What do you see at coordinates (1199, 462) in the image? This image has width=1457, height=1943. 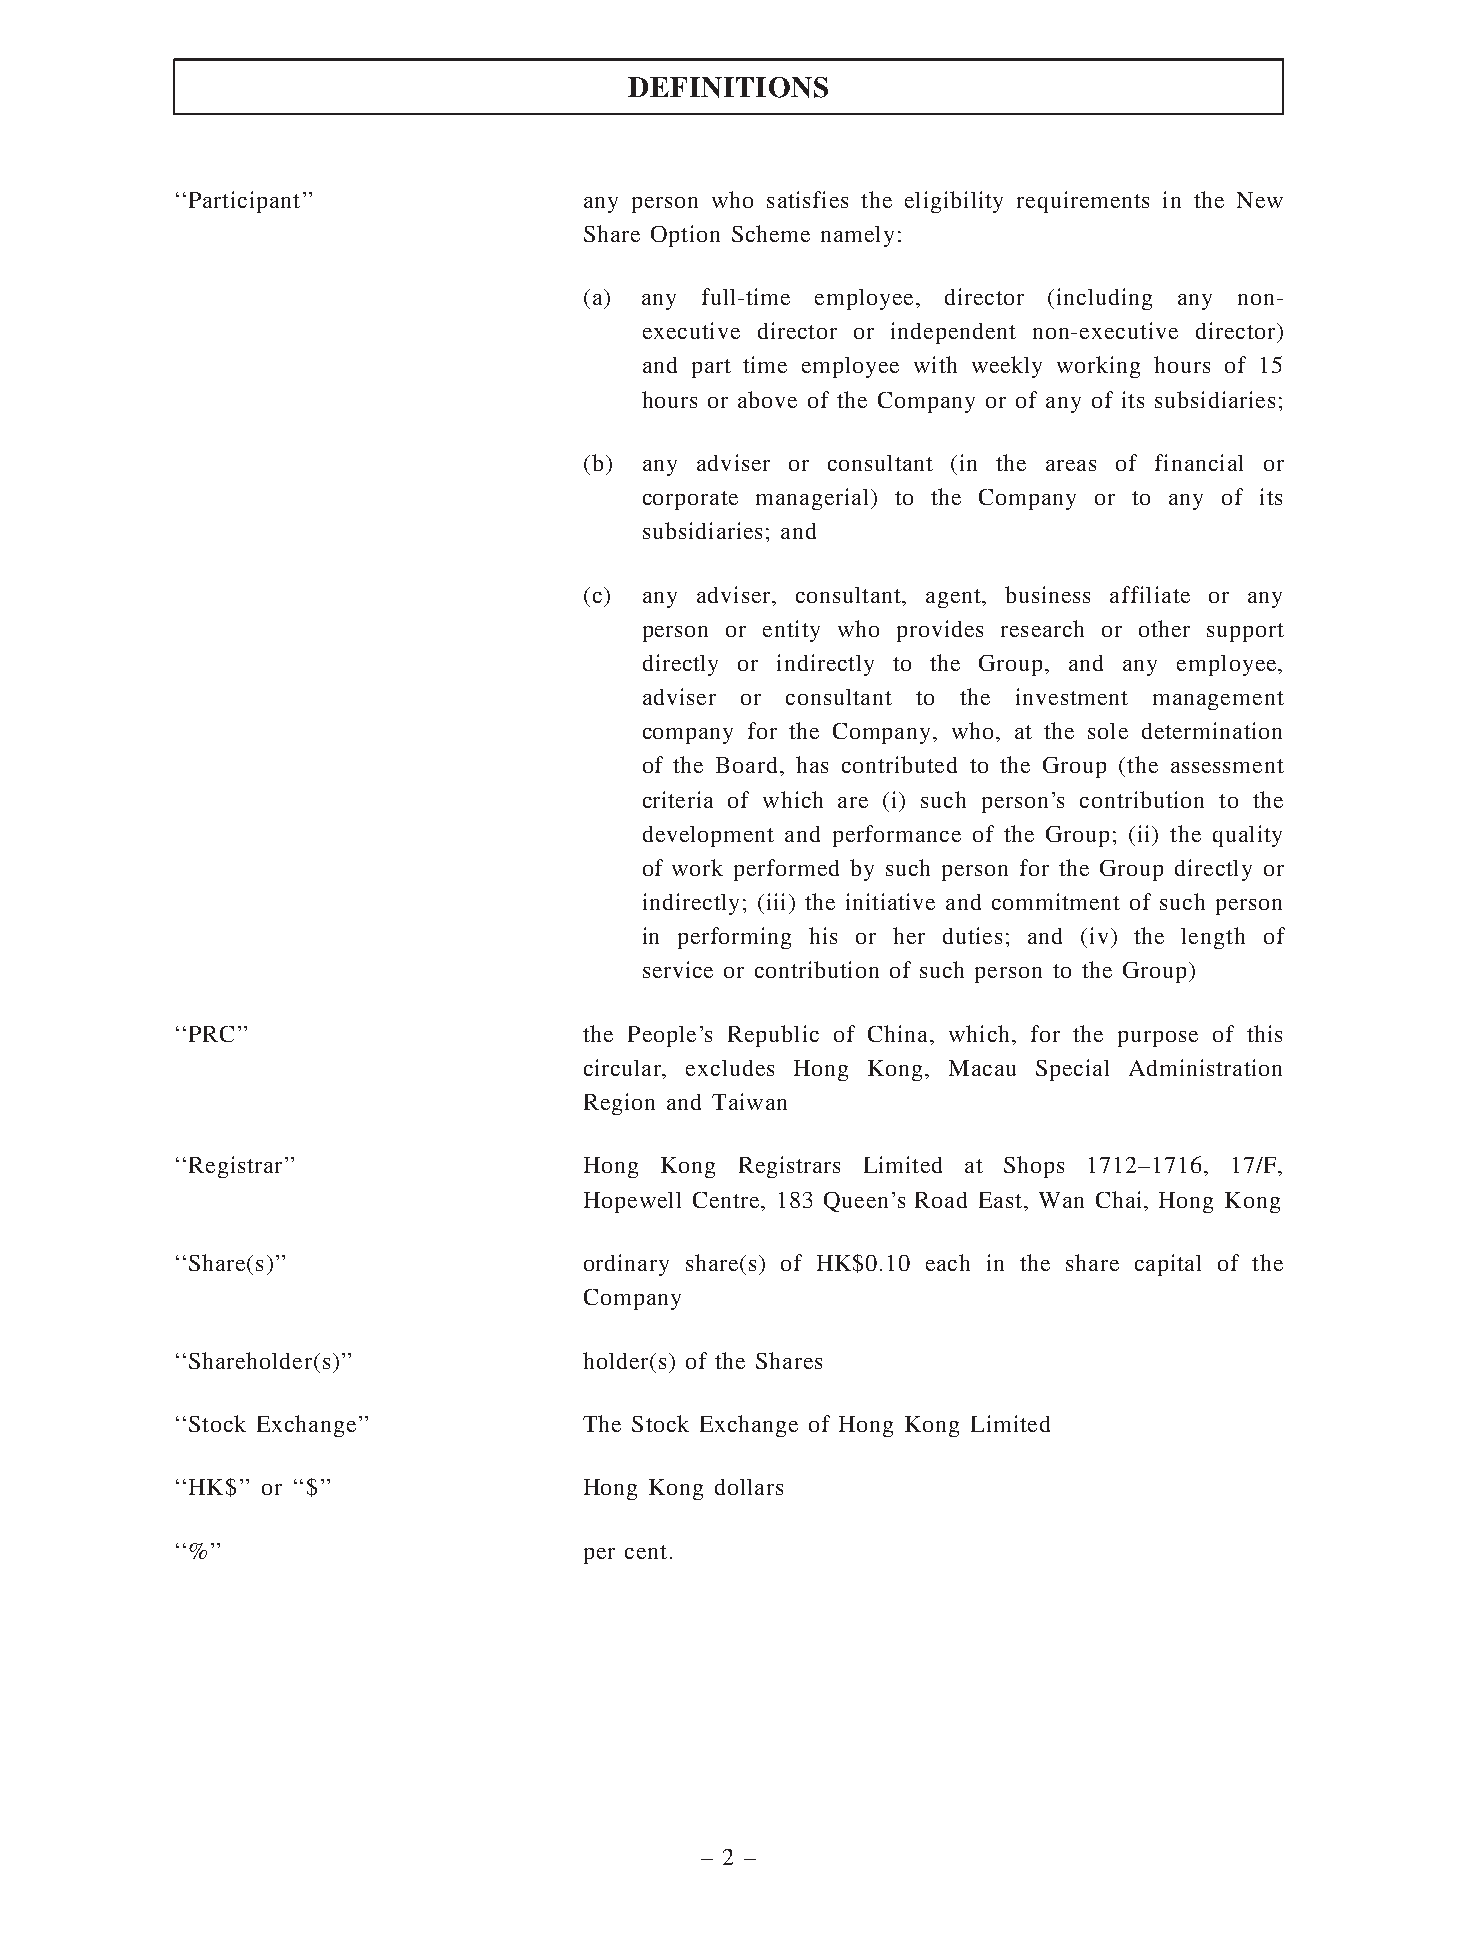 I see `financial` at bounding box center [1199, 462].
